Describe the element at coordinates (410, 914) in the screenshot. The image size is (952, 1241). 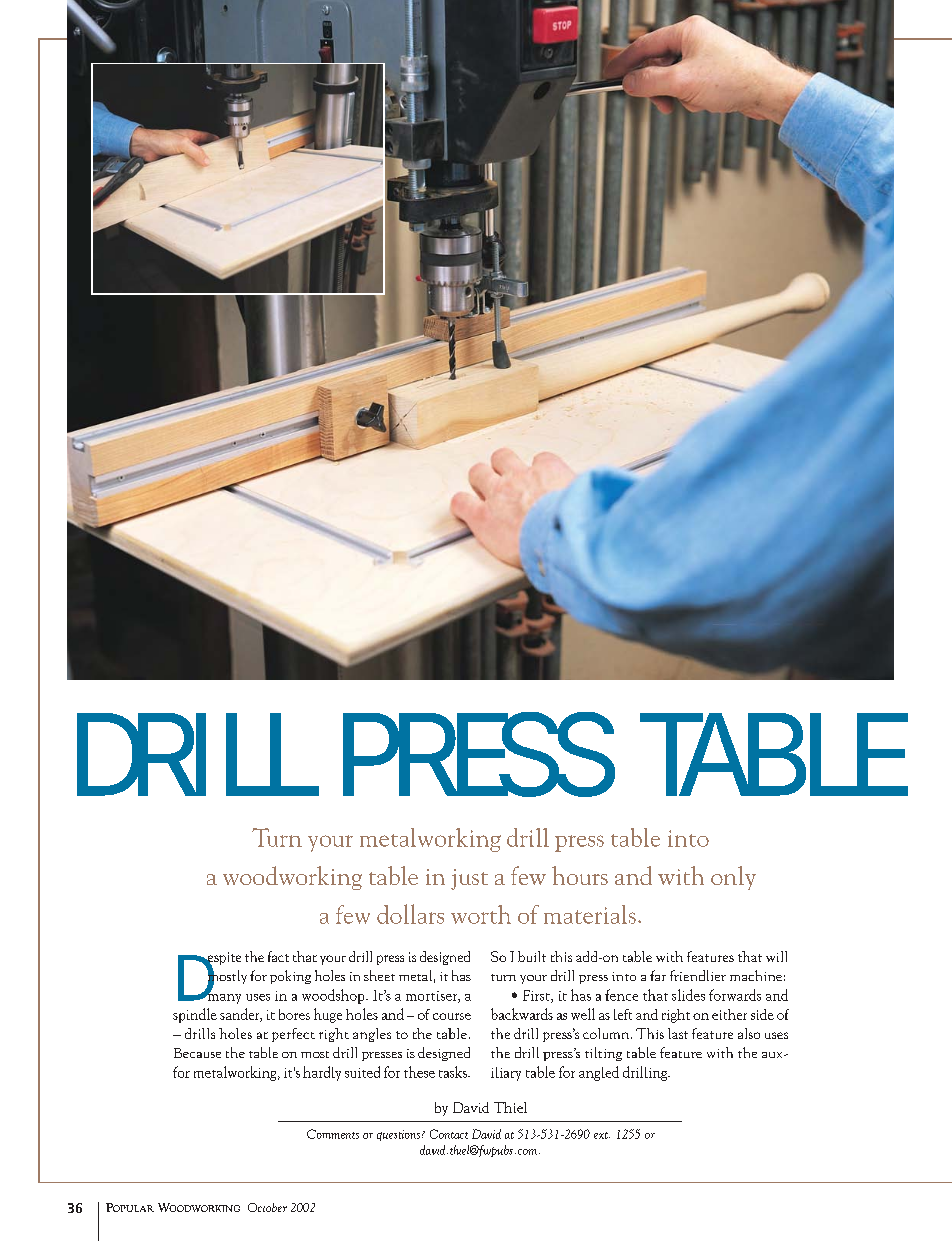
I see `dollars` at that location.
